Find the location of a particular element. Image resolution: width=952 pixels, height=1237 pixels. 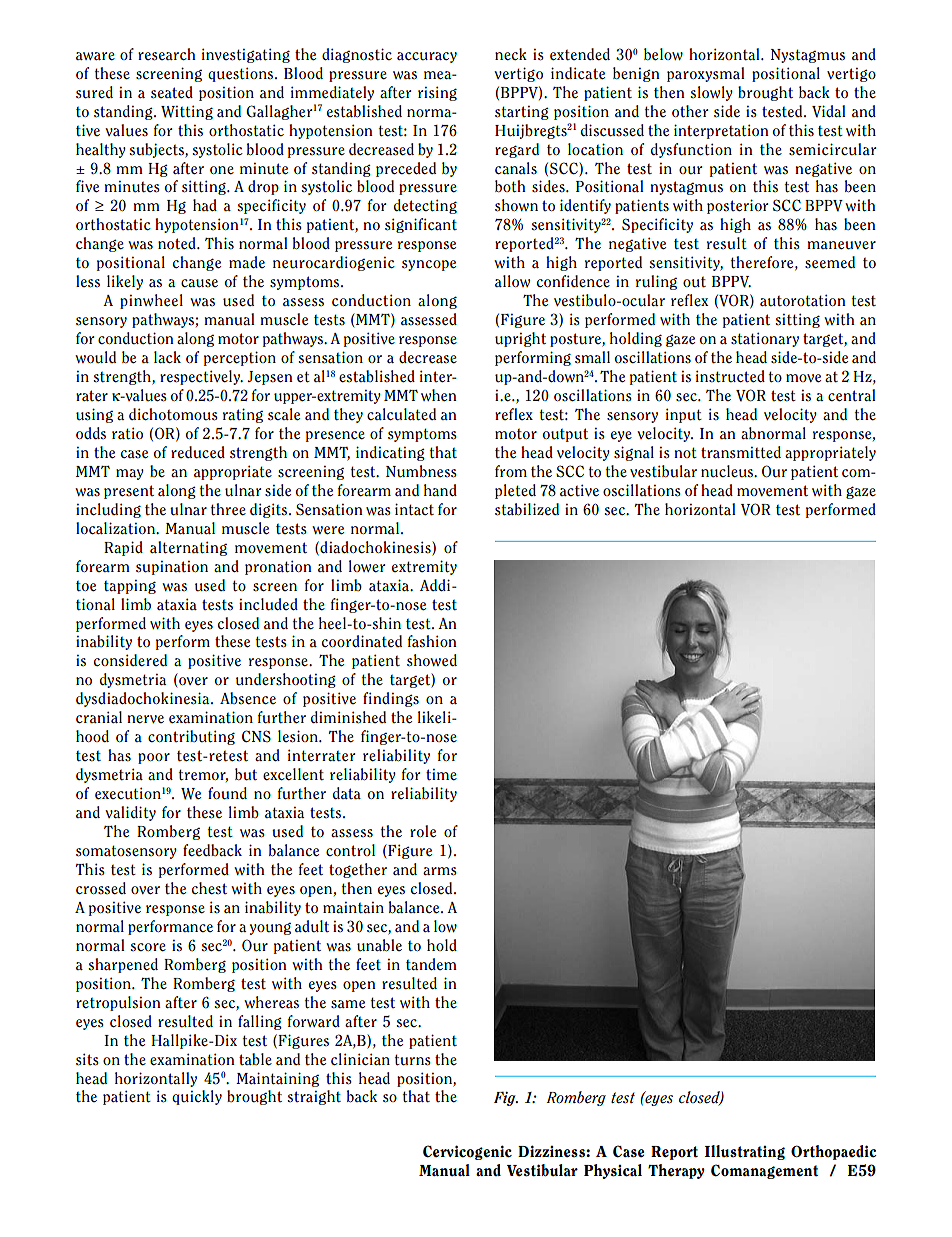

rising is located at coordinates (437, 93).
